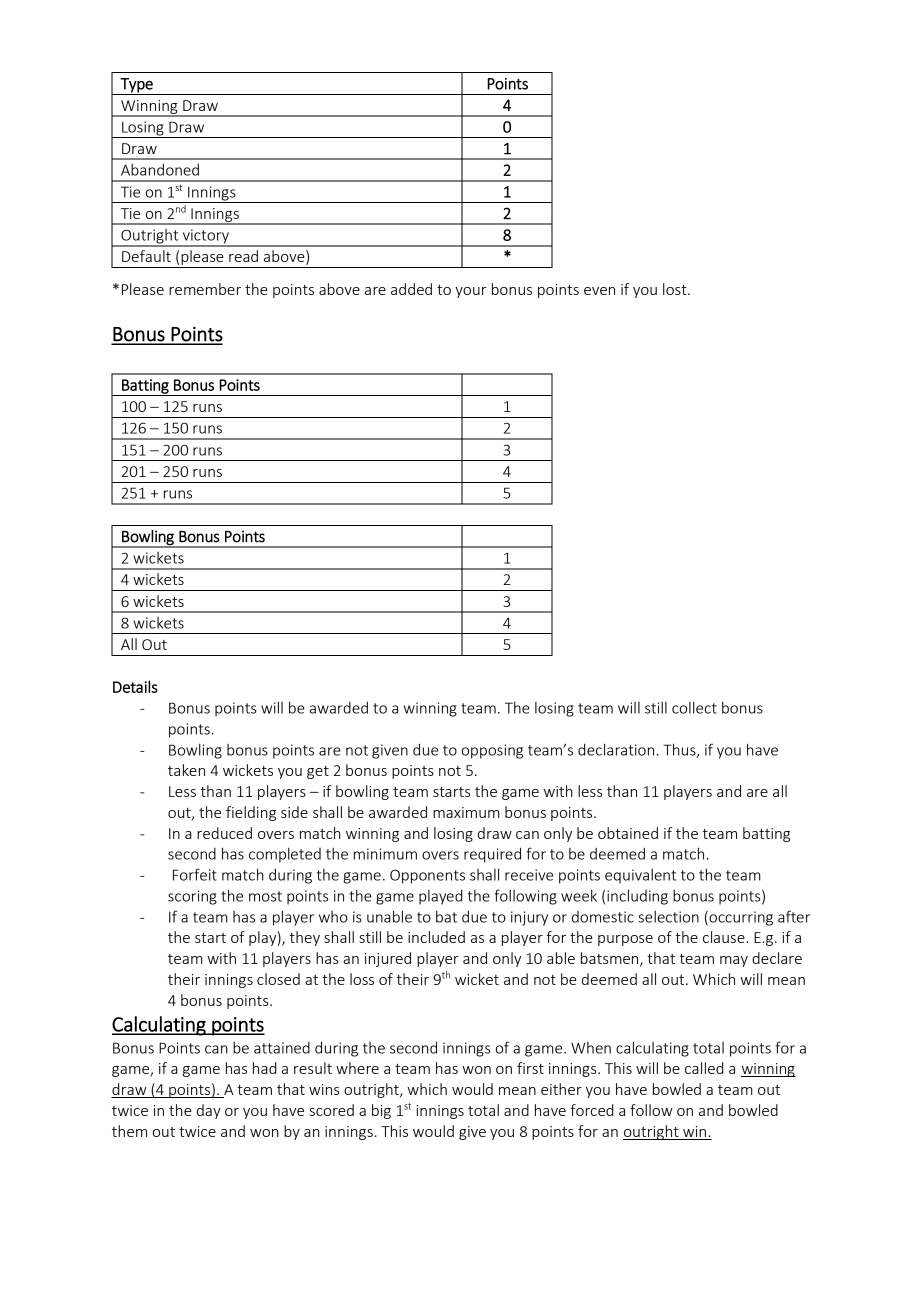 Image resolution: width=924 pixels, height=1308 pixels. I want to click on Details, so click(135, 686).
